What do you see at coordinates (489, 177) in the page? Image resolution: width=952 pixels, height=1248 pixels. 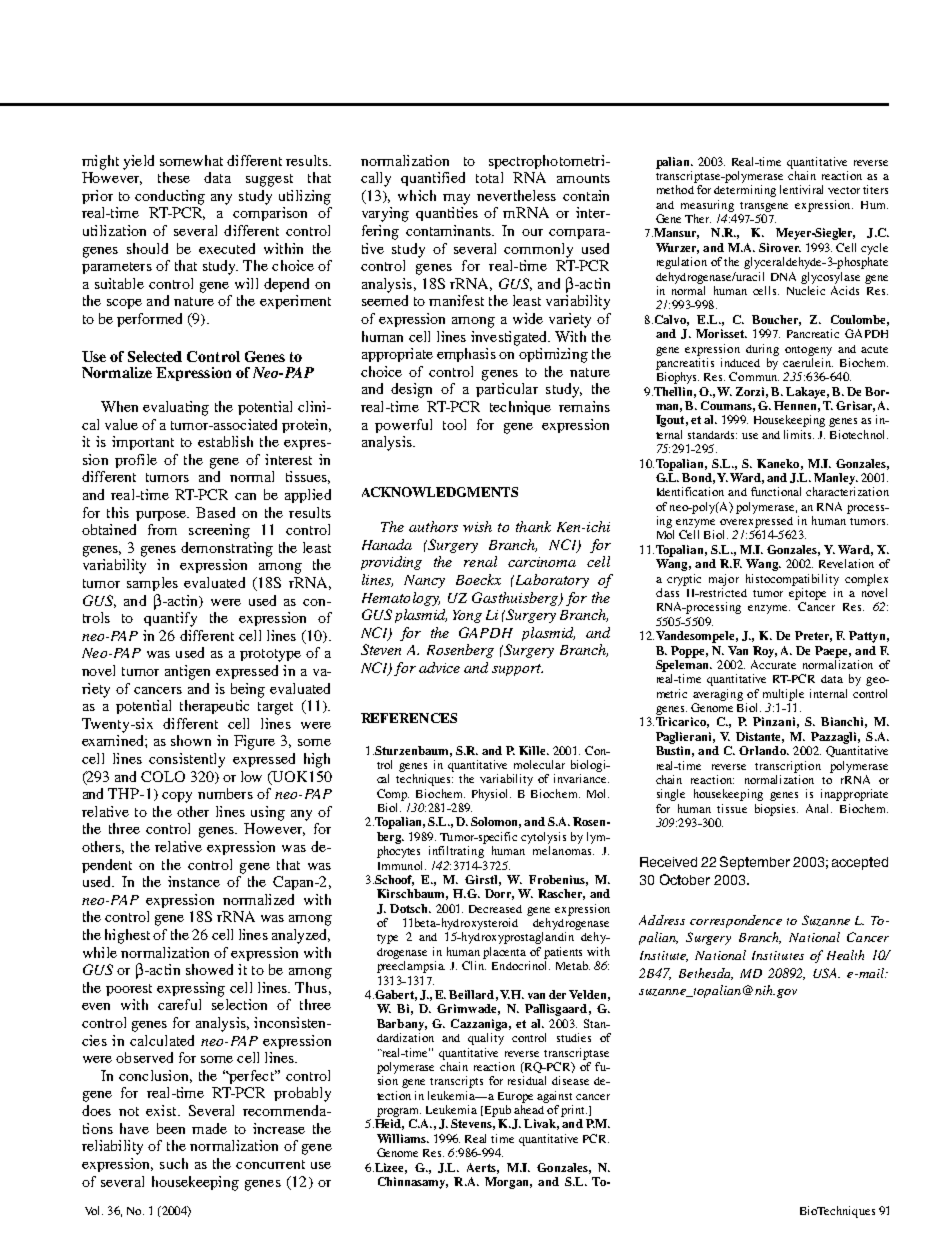 I see `total` at bounding box center [489, 177].
